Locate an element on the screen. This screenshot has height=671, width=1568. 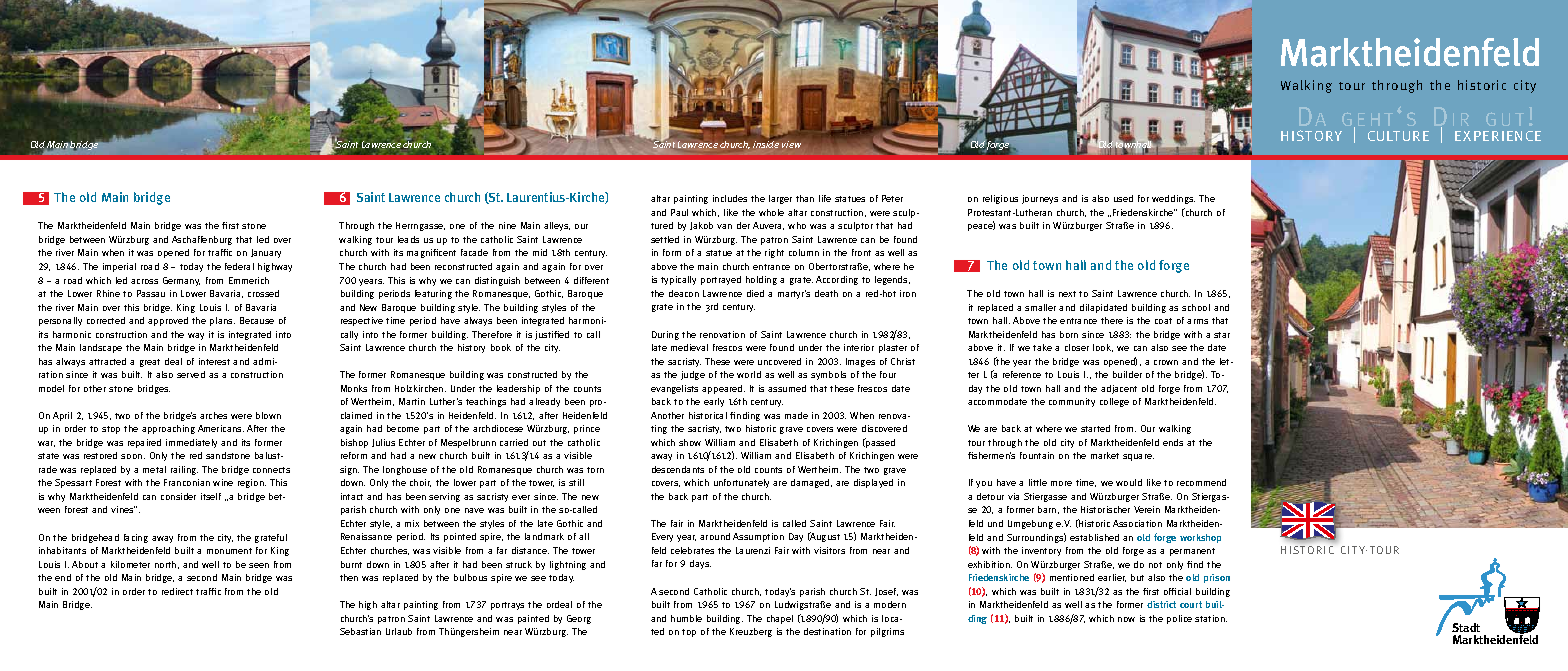
redirect is located at coordinates (177, 591).
